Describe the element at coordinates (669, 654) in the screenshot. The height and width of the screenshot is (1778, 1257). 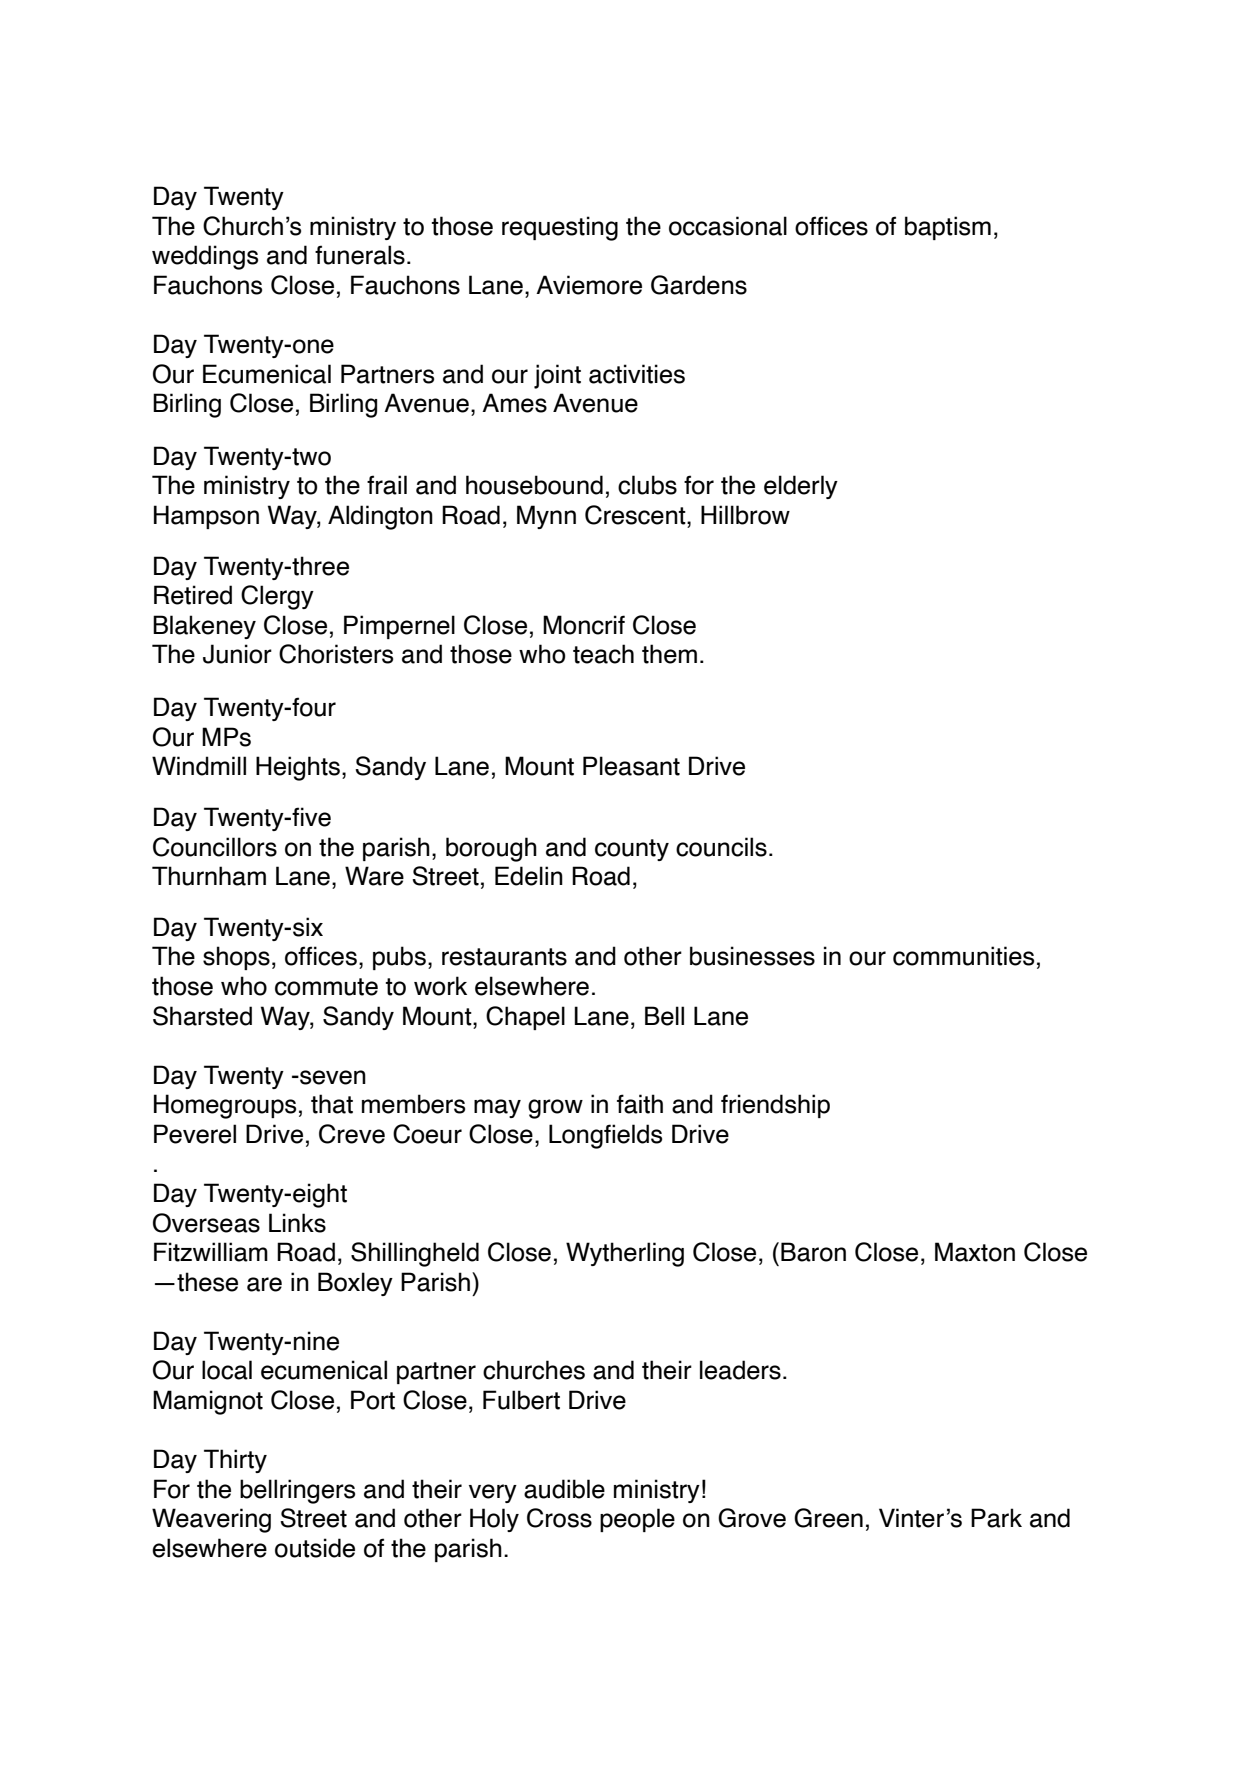
I see `them` at that location.
